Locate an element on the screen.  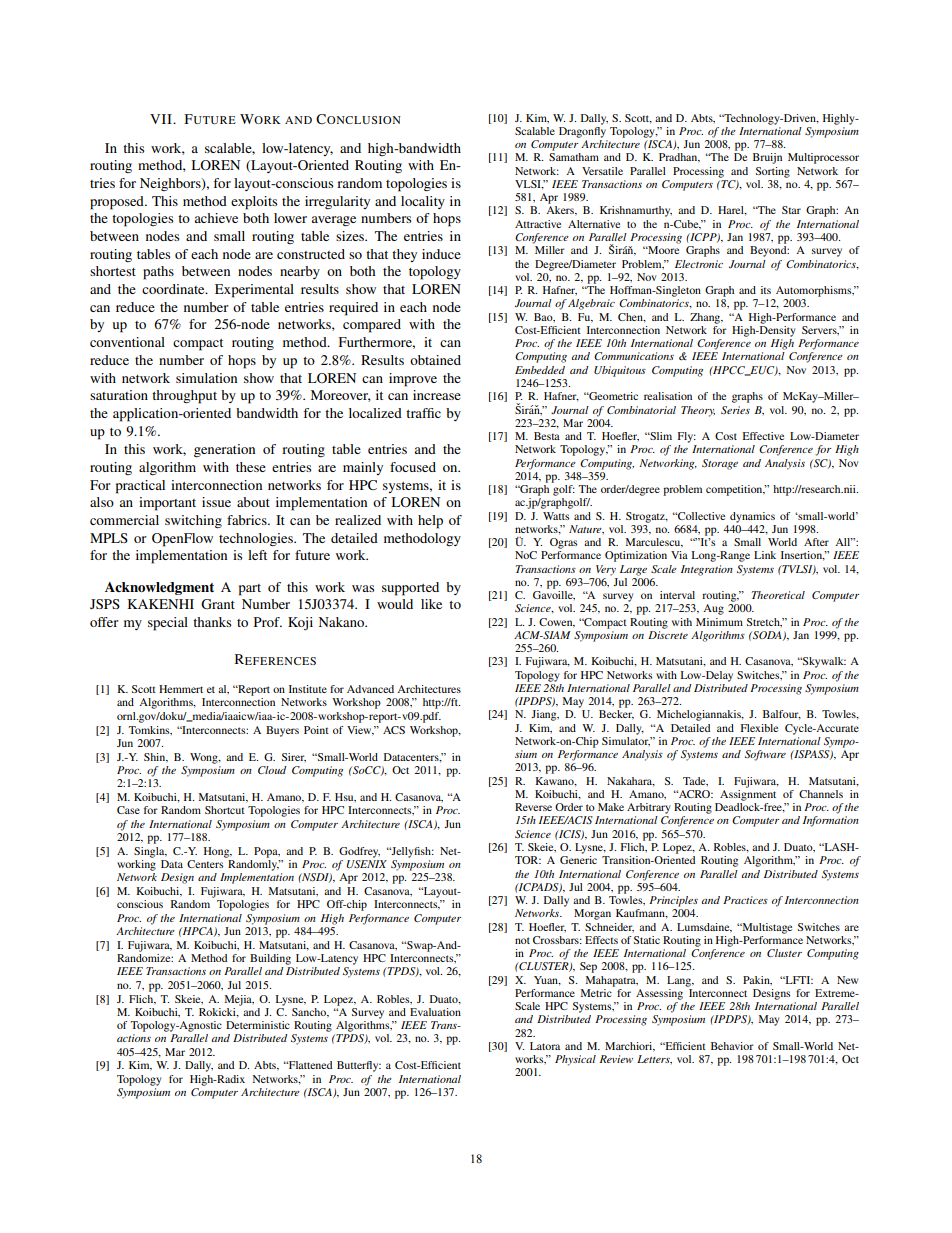
generation is located at coordinates (224, 451).
